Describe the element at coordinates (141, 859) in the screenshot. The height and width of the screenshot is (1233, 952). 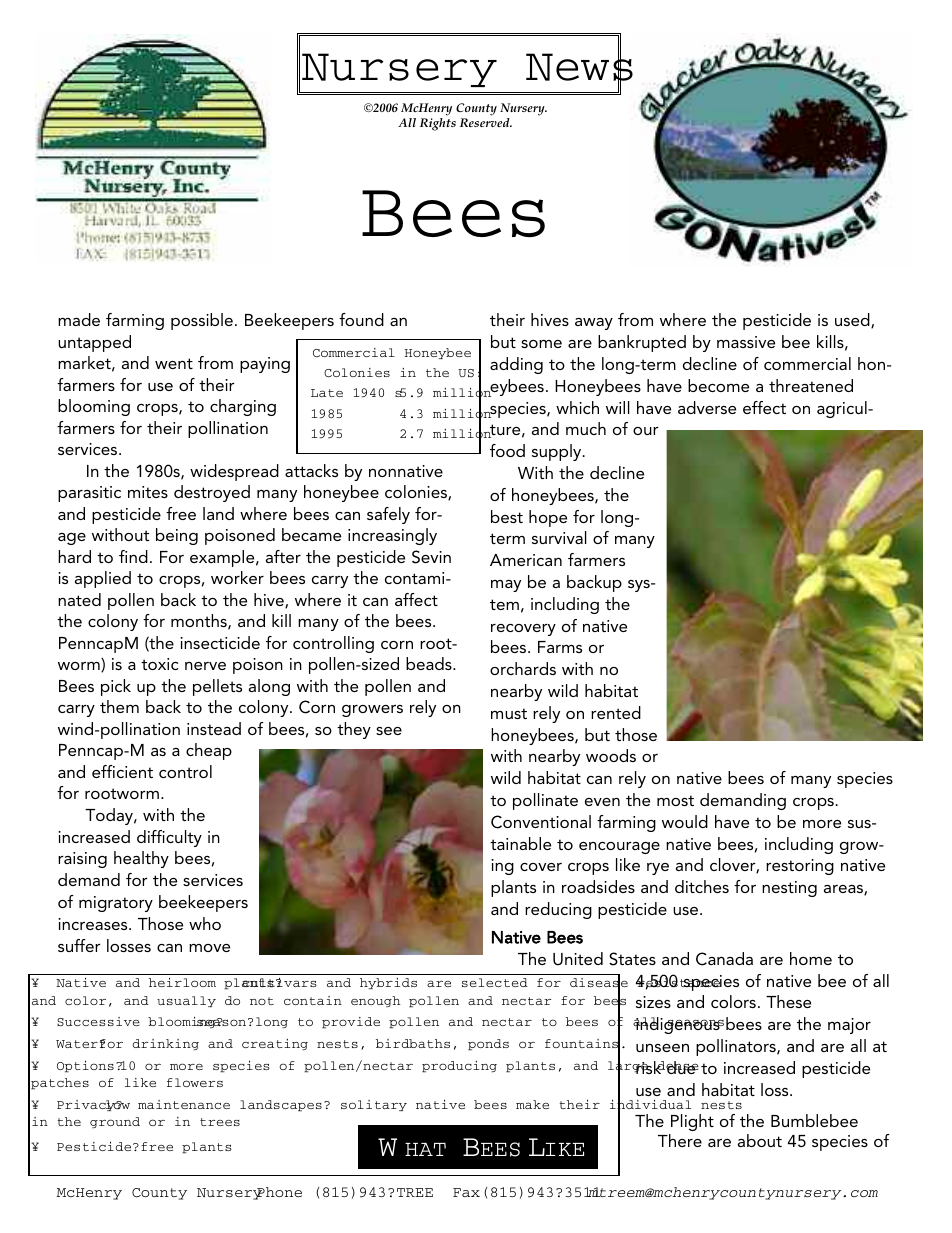
I see `healthy` at that location.
